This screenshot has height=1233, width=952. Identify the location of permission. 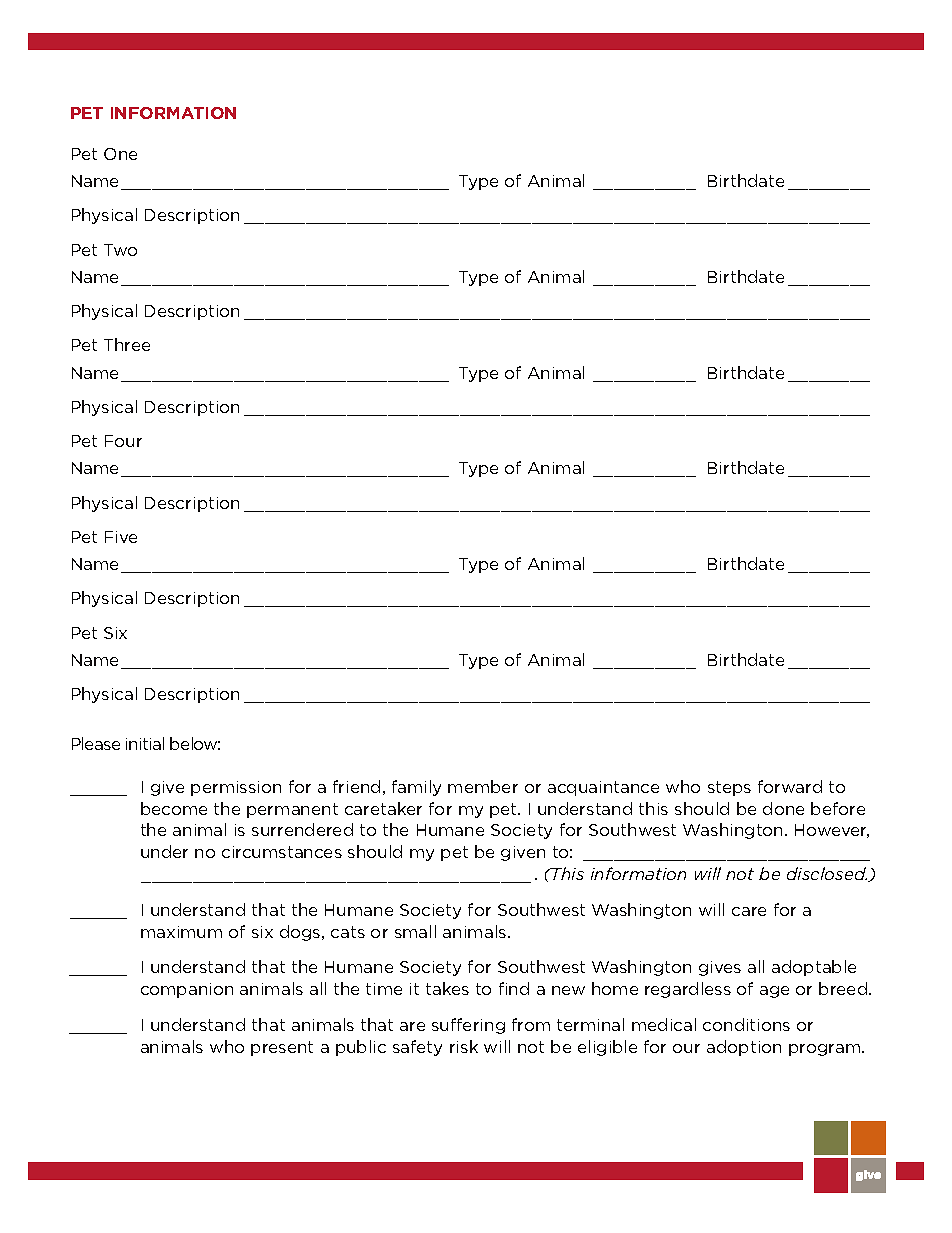
(236, 788).
